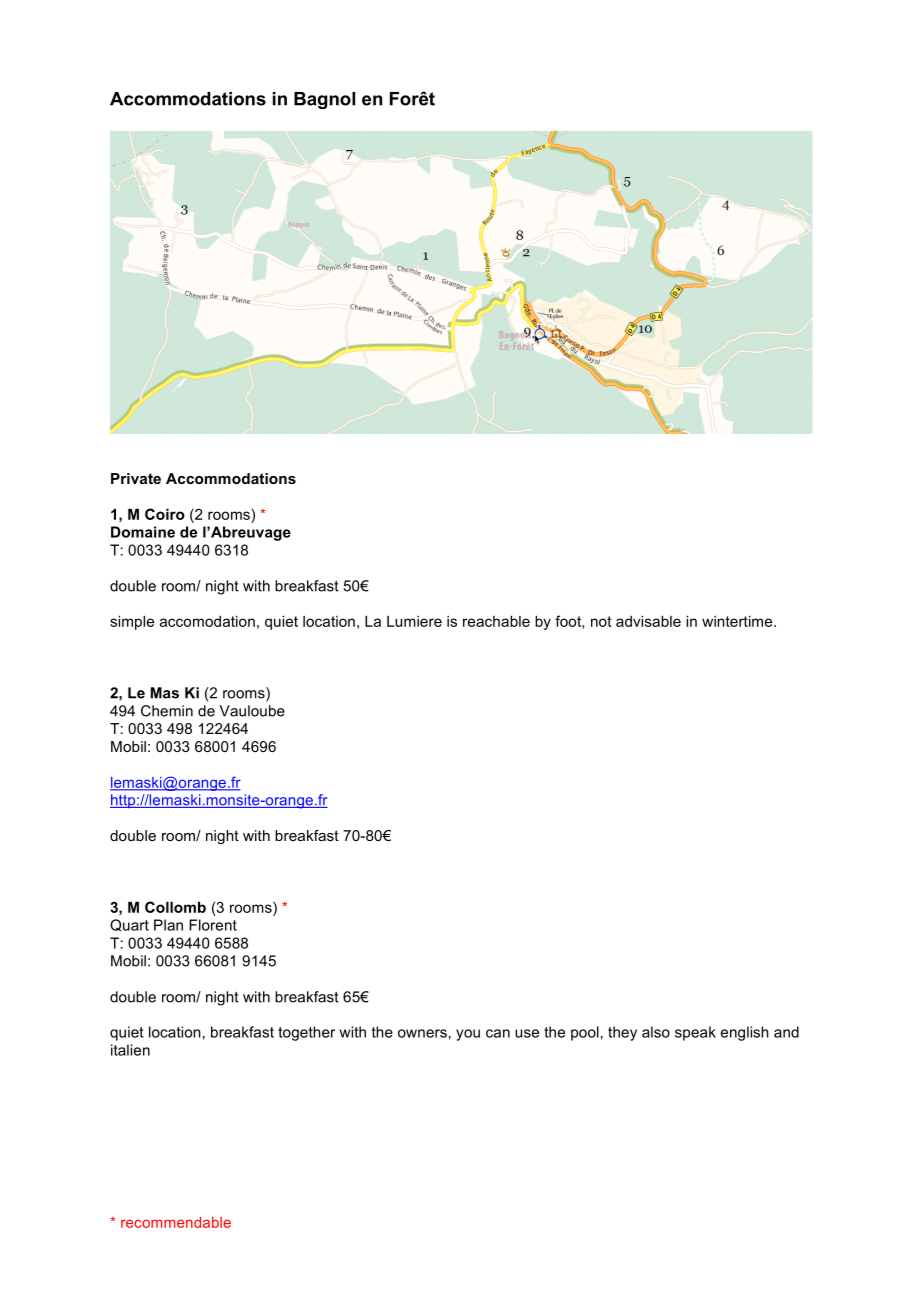 The width and height of the page is (924, 1308). I want to click on speak, so click(695, 1033).
